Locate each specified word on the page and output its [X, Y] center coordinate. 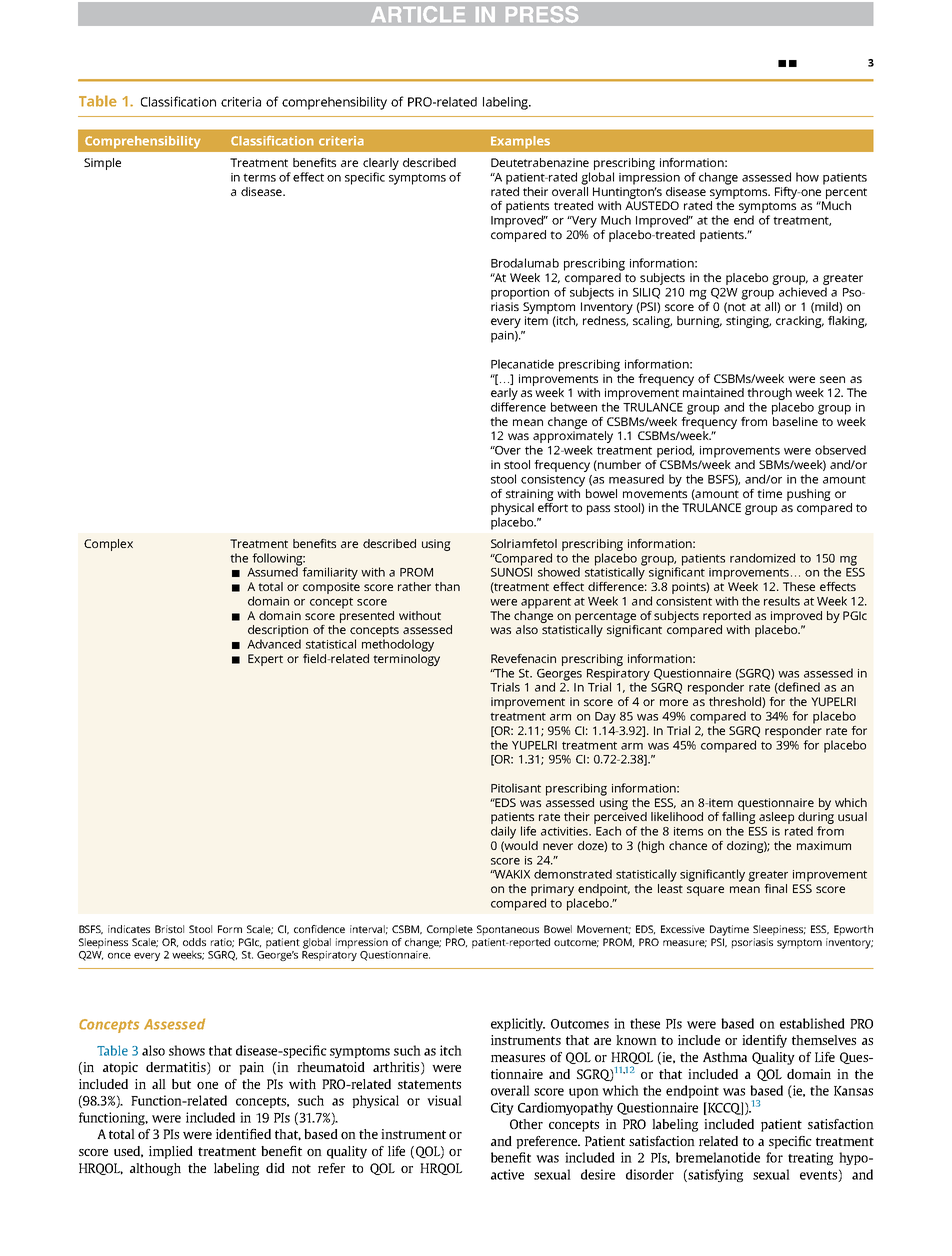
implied [171, 1152]
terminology [406, 658]
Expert [265, 660]
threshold [736, 702]
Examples [520, 142]
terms [259, 177]
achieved [803, 292]
